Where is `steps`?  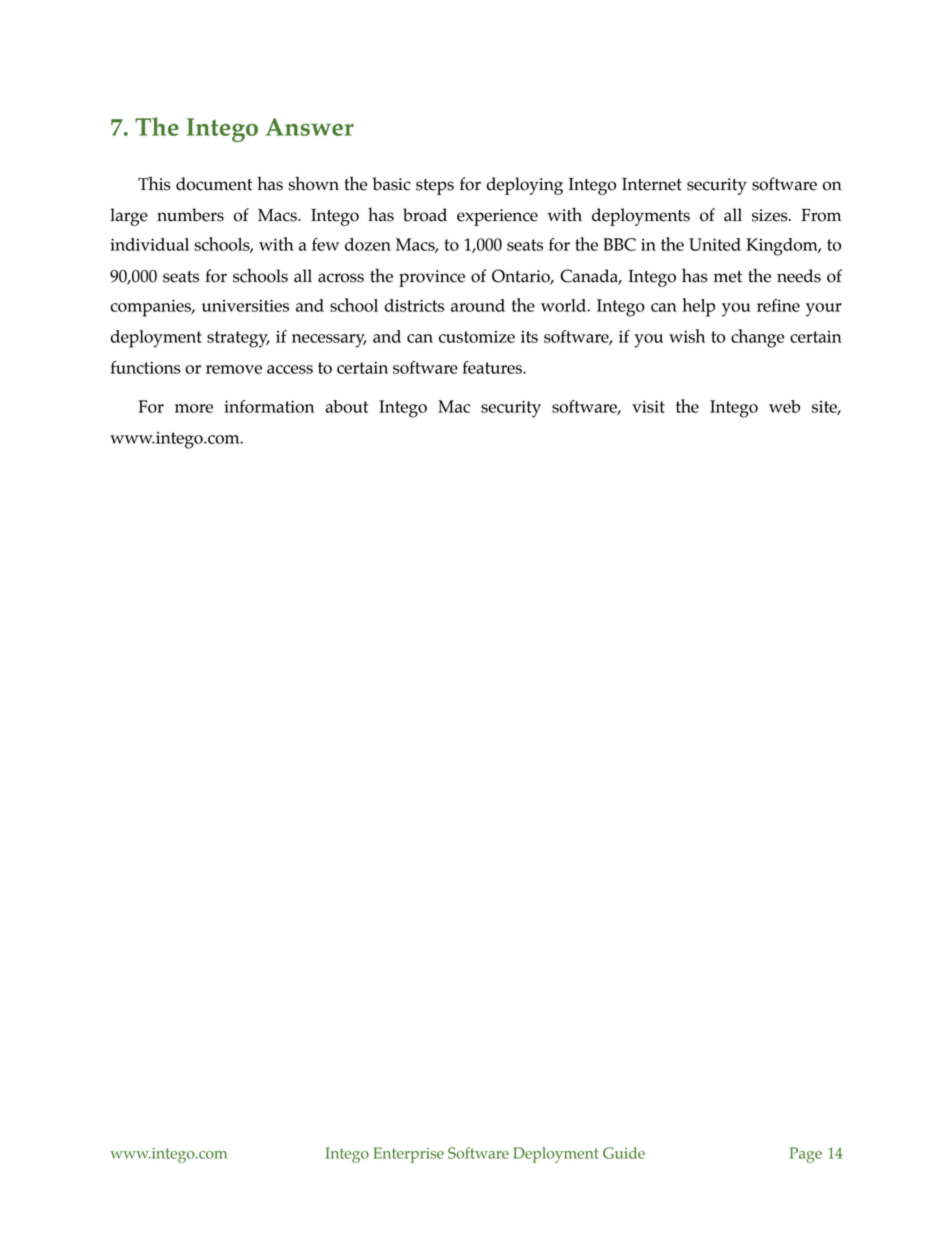 steps is located at coordinates (435, 187).
